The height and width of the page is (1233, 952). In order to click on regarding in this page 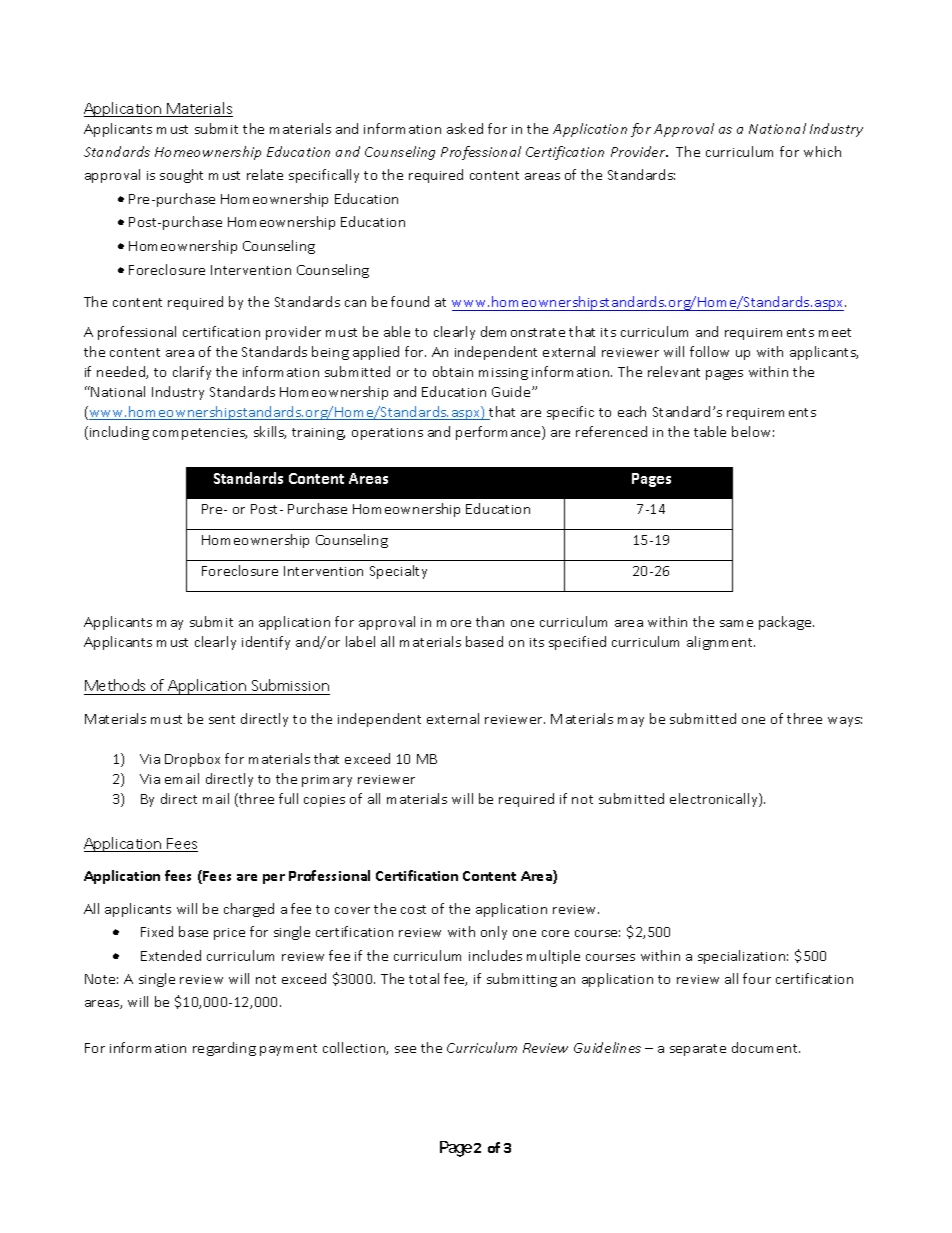, I will do `click(224, 1049)`.
